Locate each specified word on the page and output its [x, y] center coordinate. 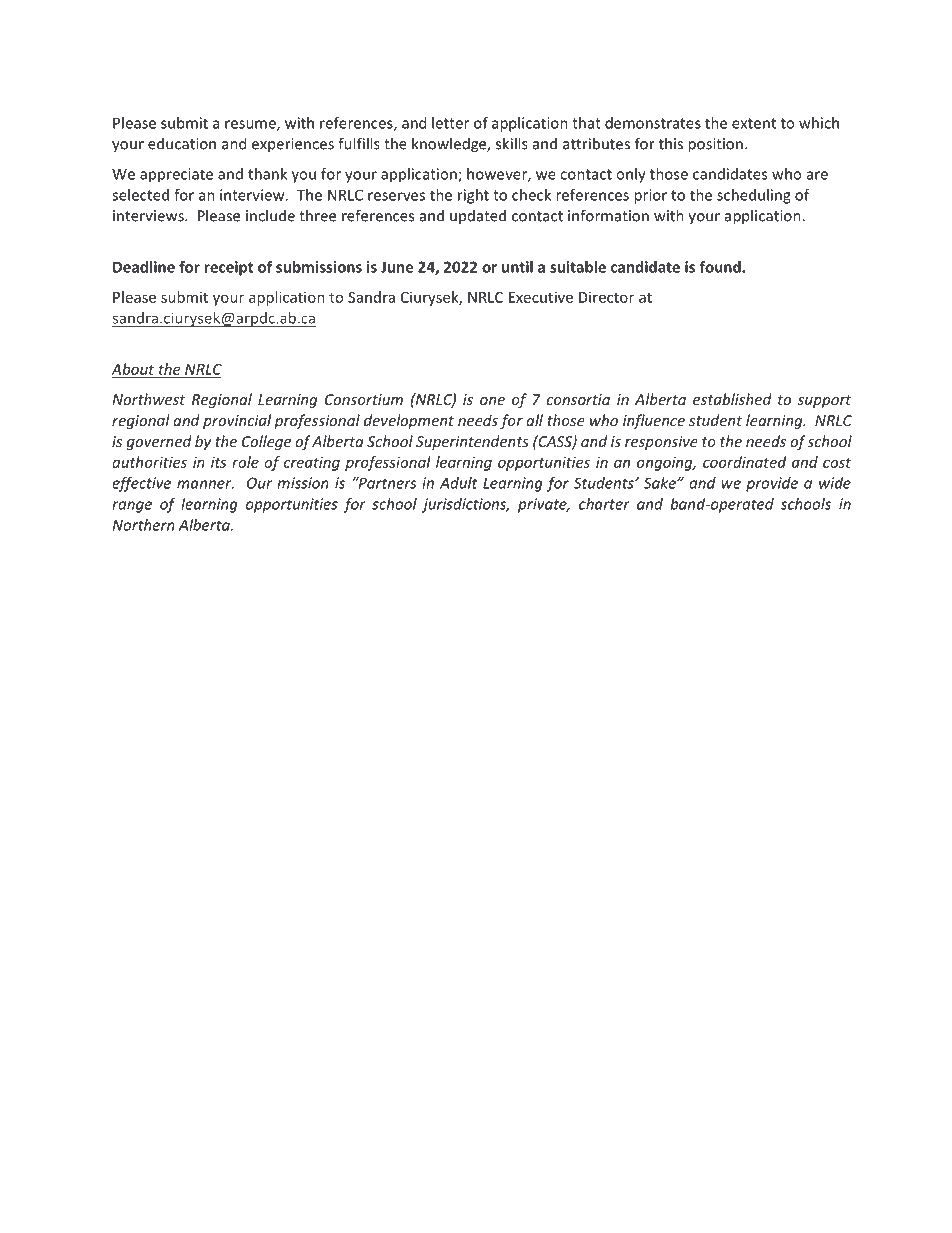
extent [754, 123]
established [732, 399]
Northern [144, 525]
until [517, 267]
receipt [228, 268]
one [492, 401]
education [182, 143]
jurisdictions [465, 505]
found [721, 267]
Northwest [148, 399]
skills [512, 143]
